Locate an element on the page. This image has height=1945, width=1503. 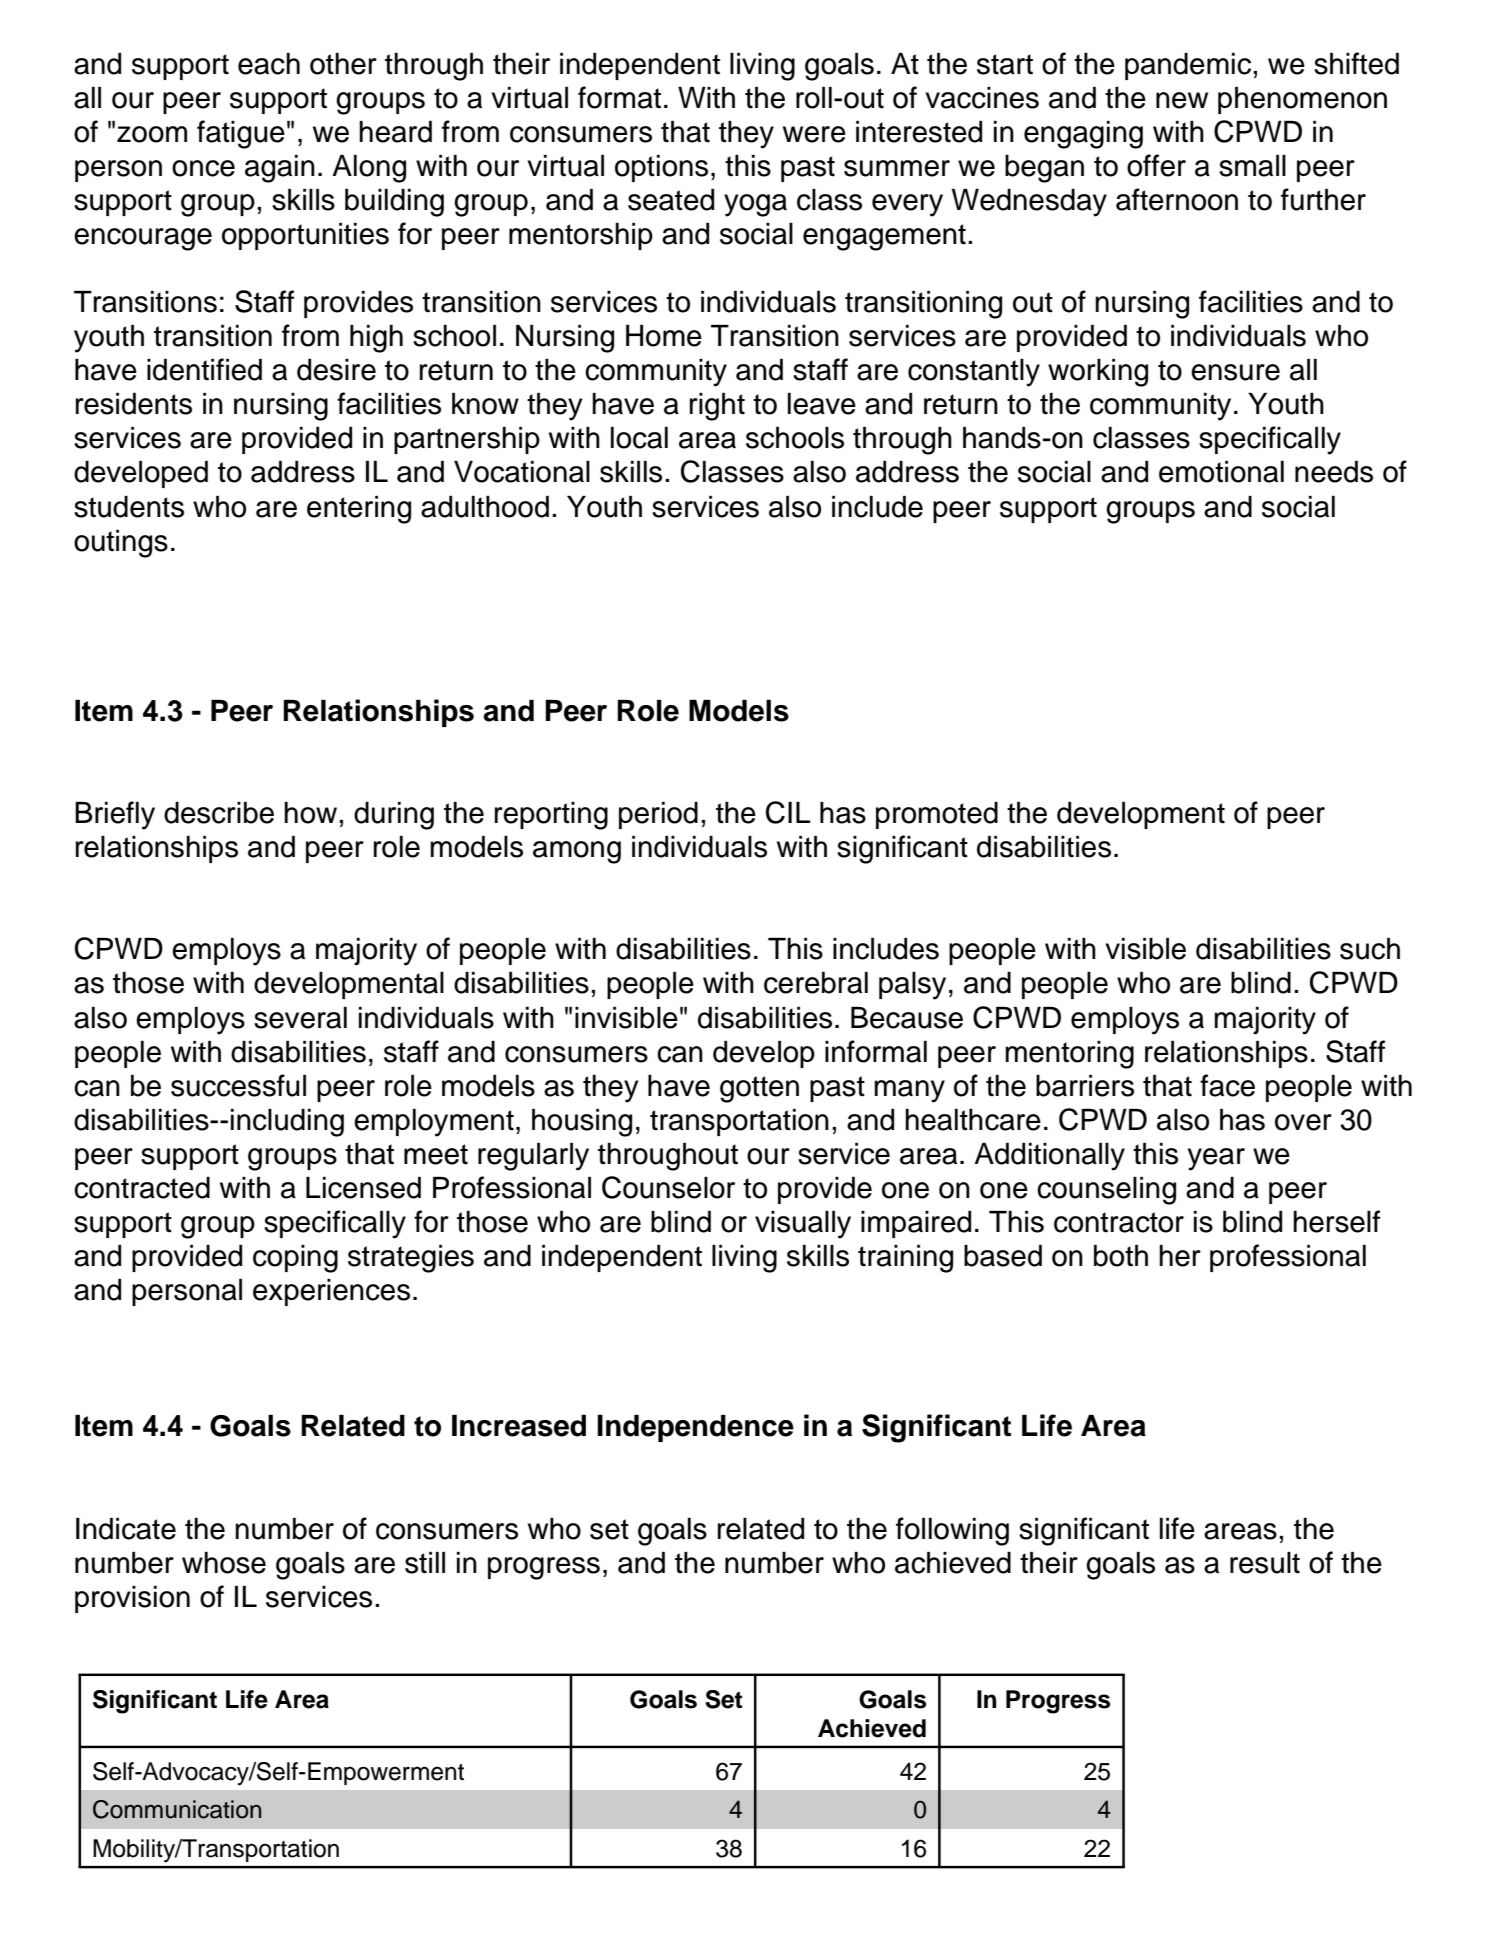
result is located at coordinates (1265, 1563).
